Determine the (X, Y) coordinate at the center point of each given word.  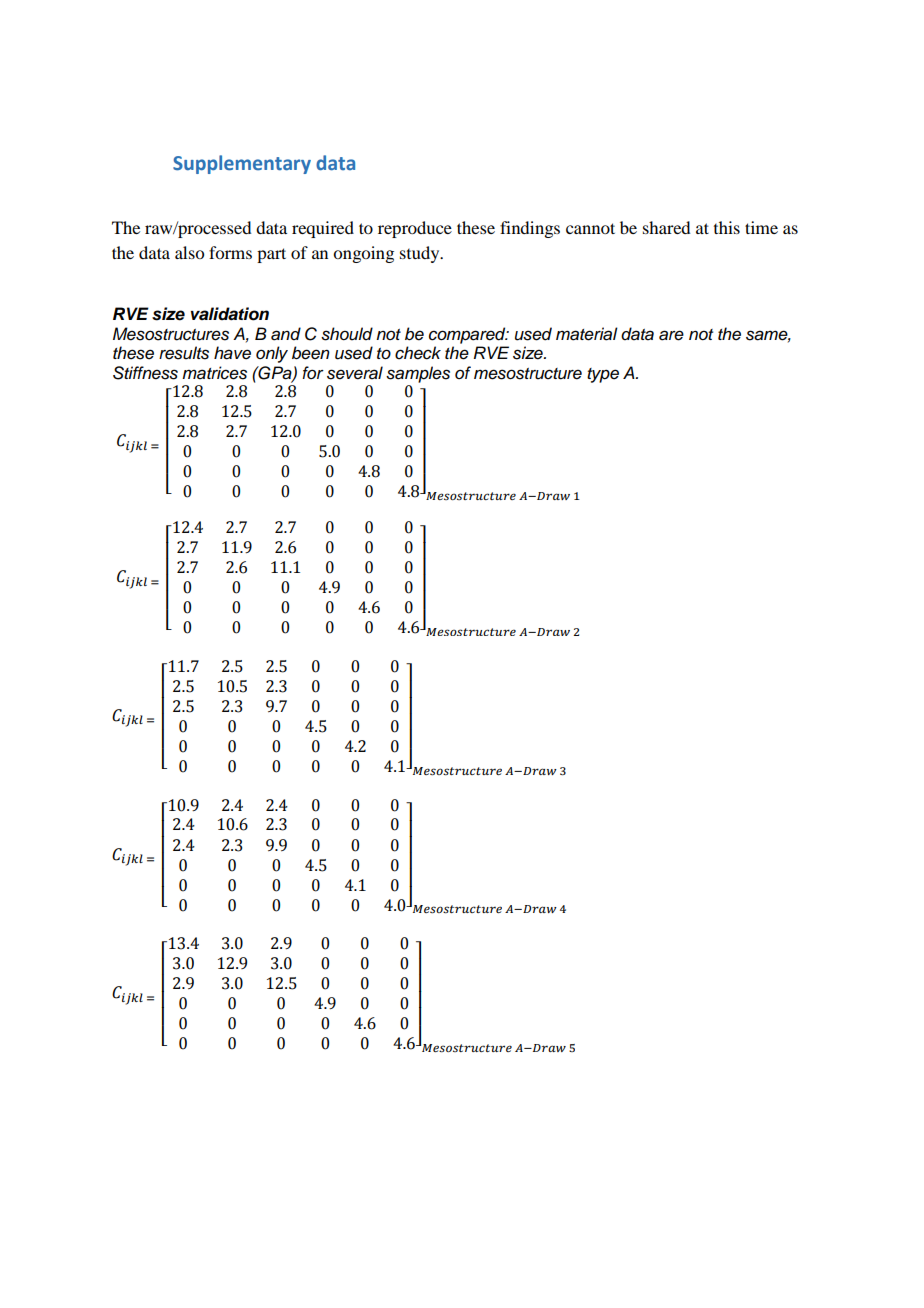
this (727, 227)
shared (666, 227)
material (587, 334)
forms (230, 252)
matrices (214, 373)
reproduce (415, 229)
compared (468, 335)
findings (530, 229)
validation (230, 314)
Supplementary (242, 164)
